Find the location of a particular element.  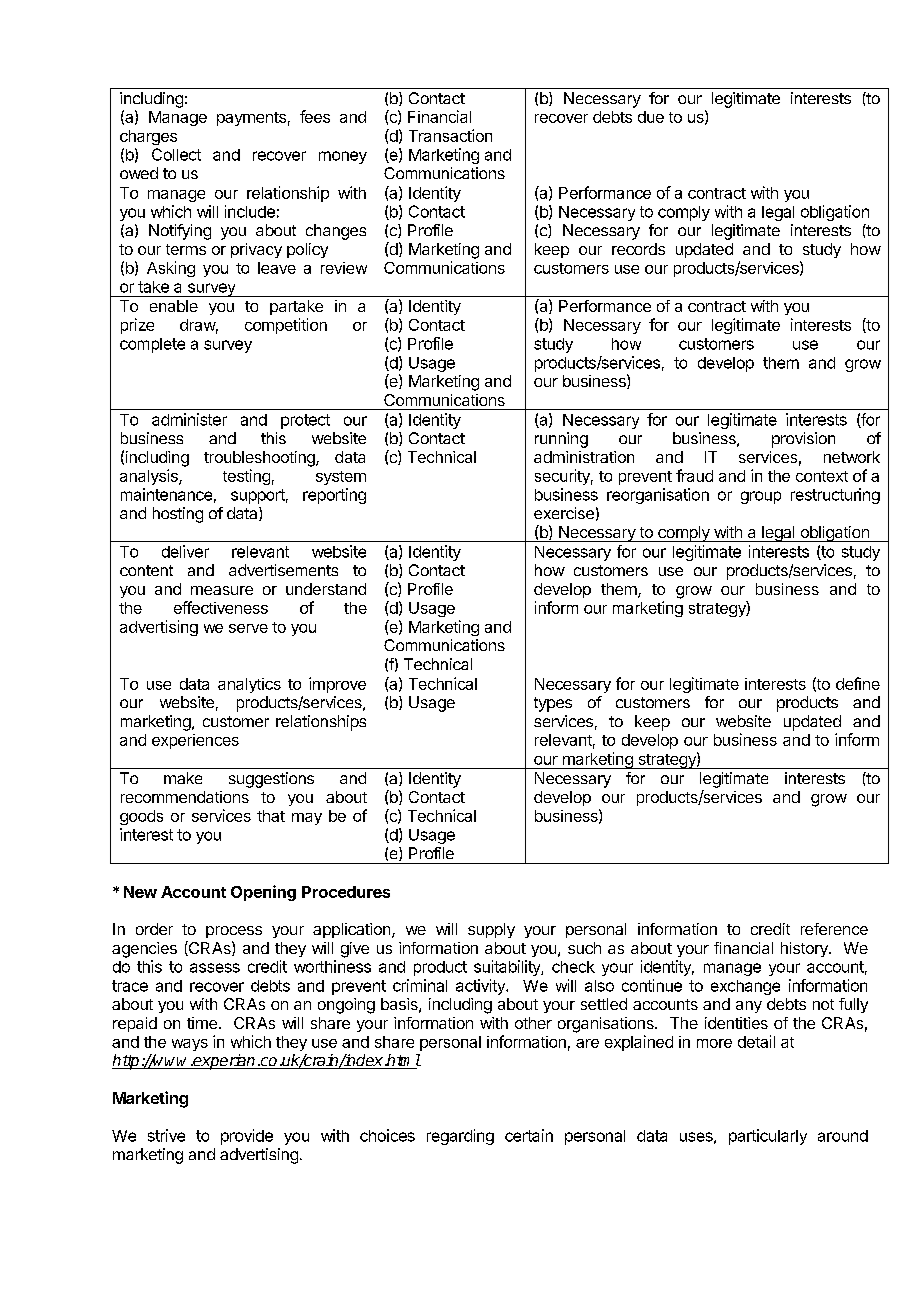

particularly is located at coordinates (768, 1137).
